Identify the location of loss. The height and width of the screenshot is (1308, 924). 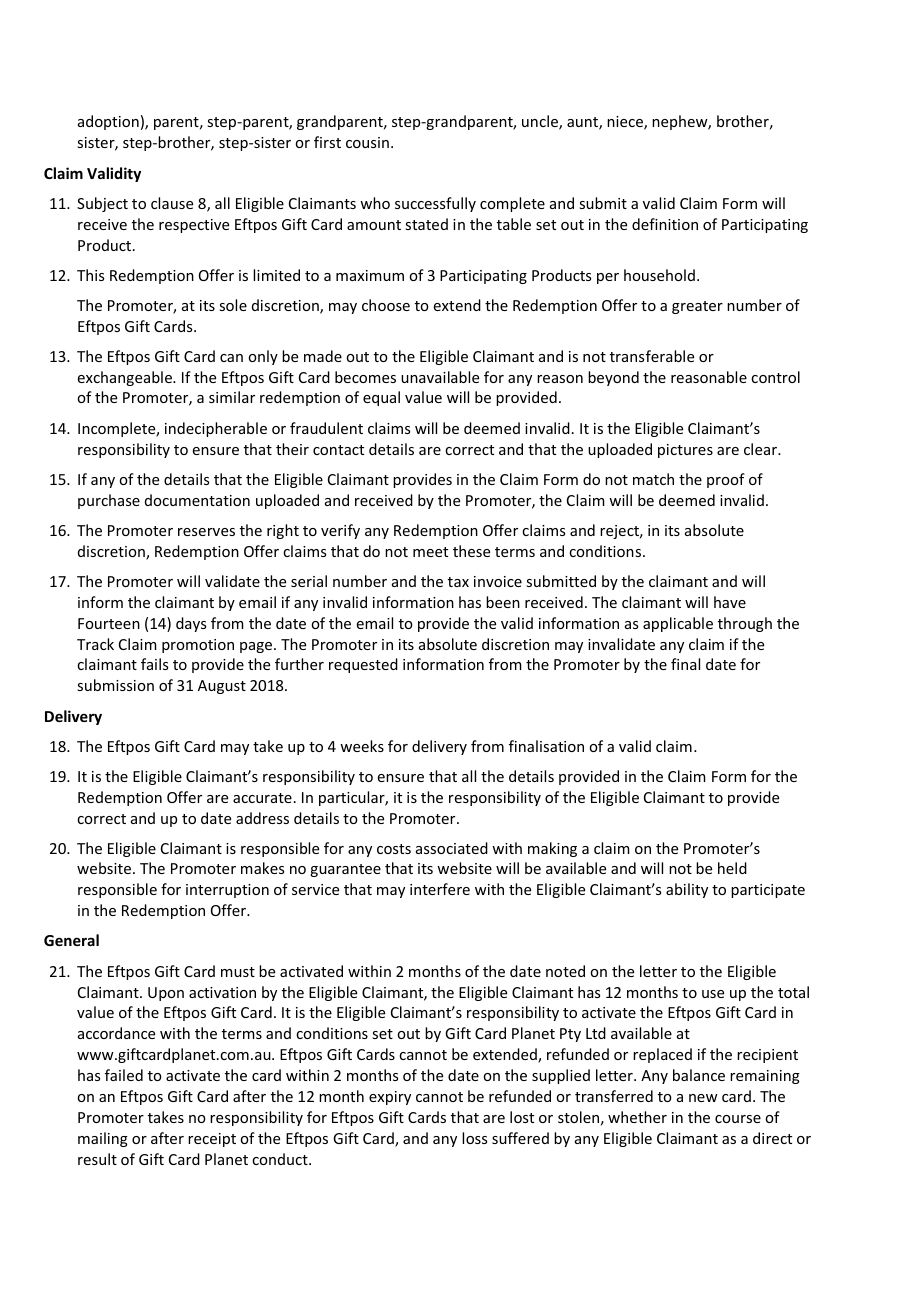
(474, 1138).
